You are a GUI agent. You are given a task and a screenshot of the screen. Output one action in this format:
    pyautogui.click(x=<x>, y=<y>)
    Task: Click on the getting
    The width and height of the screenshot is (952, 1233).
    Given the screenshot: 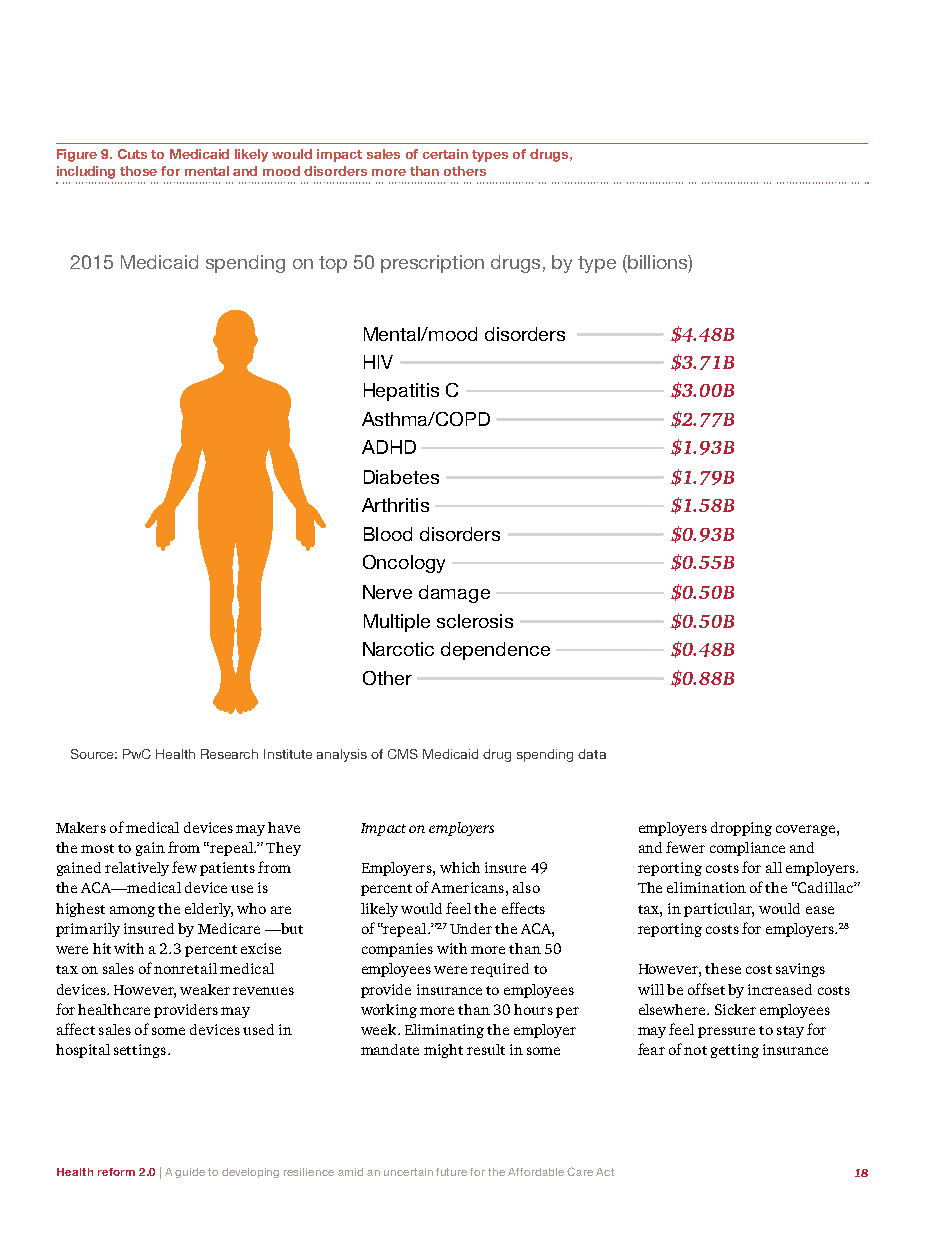 What is the action you would take?
    pyautogui.click(x=735, y=1051)
